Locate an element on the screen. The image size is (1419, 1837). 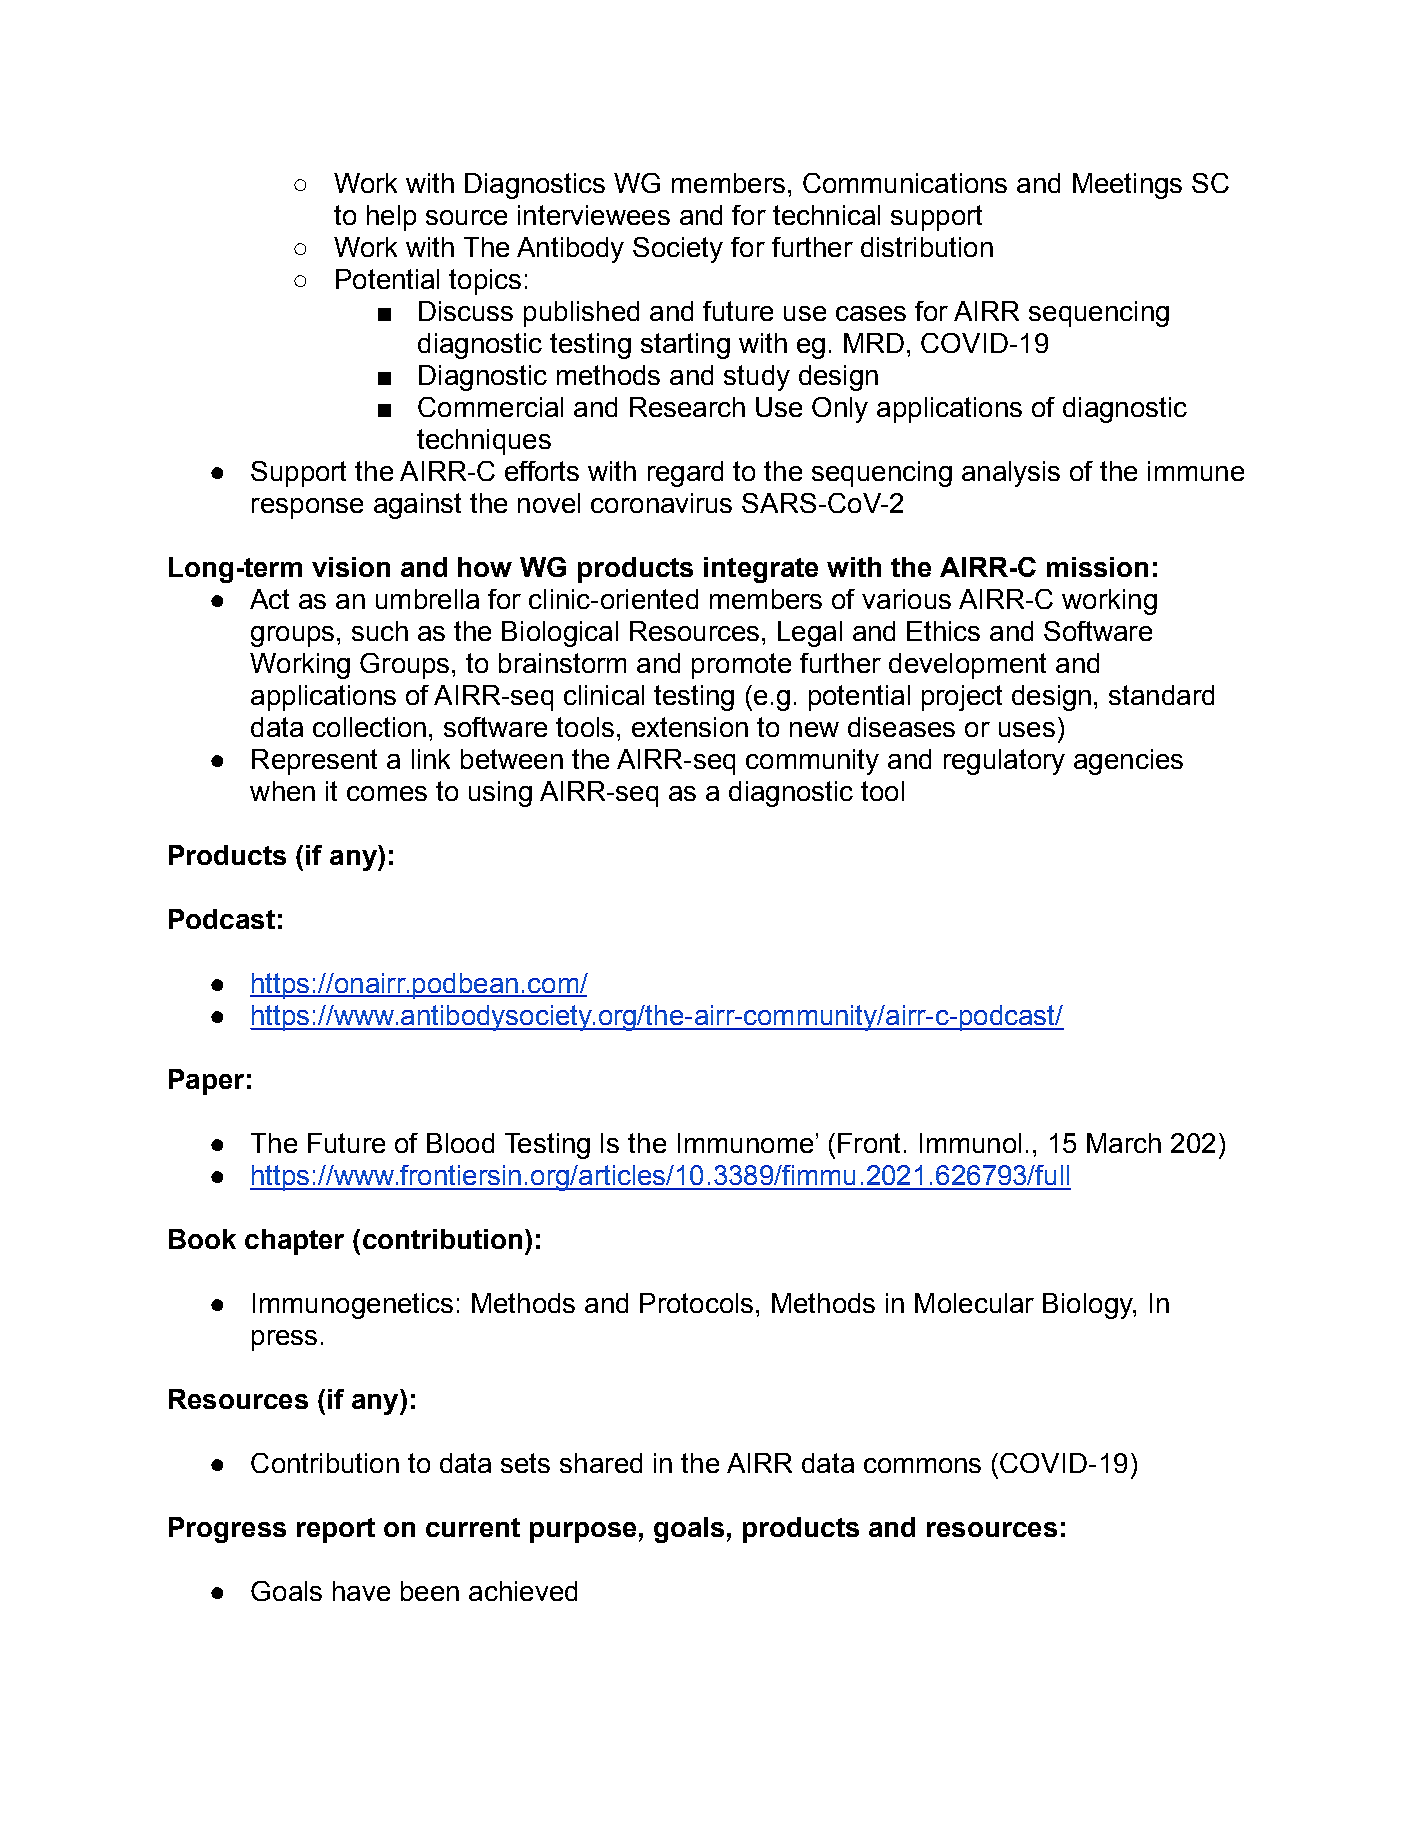
interviewees is located at coordinates (594, 215).
